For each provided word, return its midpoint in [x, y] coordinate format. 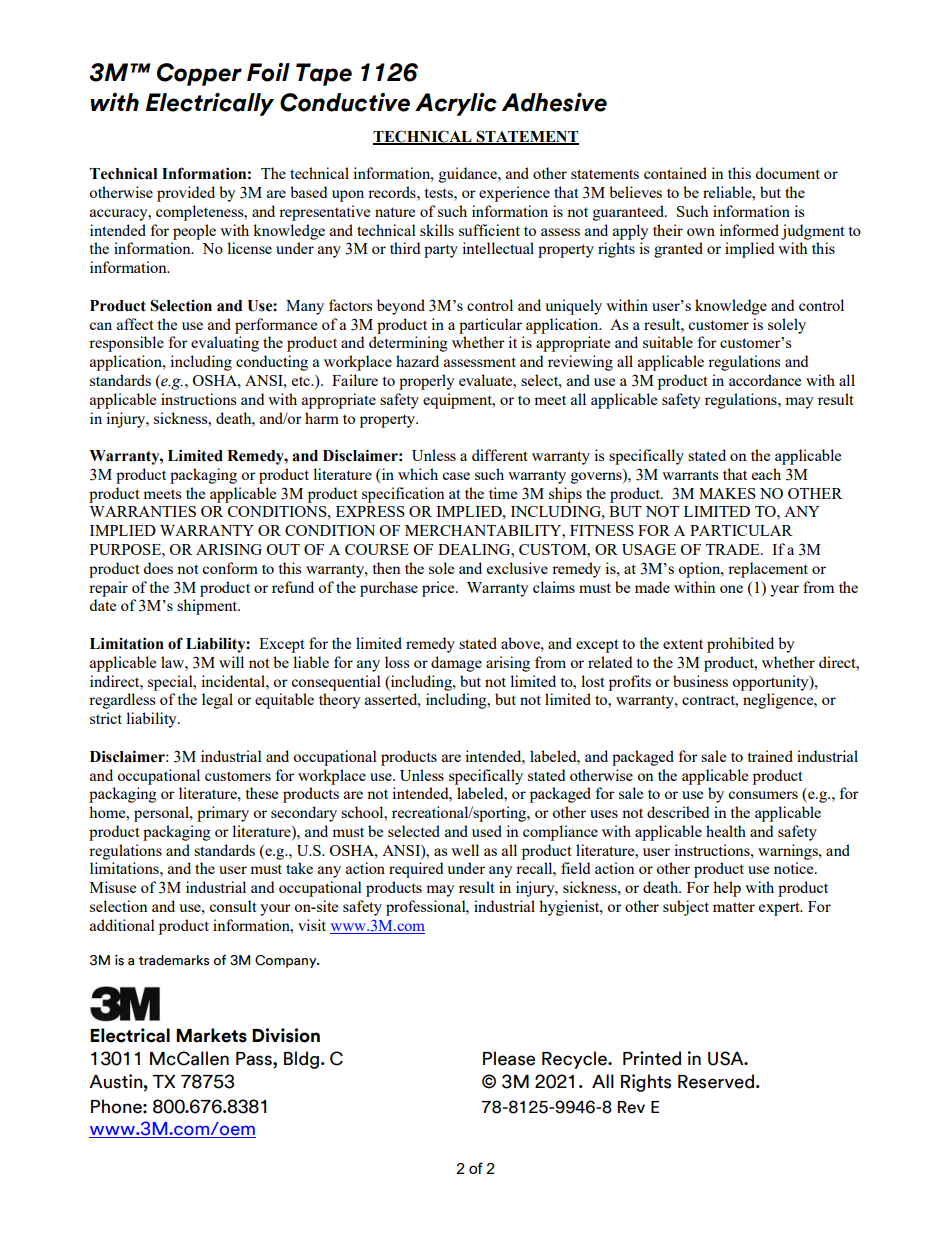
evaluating [225, 344]
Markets [211, 1035]
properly [427, 382]
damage [456, 664]
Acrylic [456, 104]
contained [675, 173]
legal [217, 701]
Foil [268, 72]
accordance [765, 380]
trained [770, 756]
